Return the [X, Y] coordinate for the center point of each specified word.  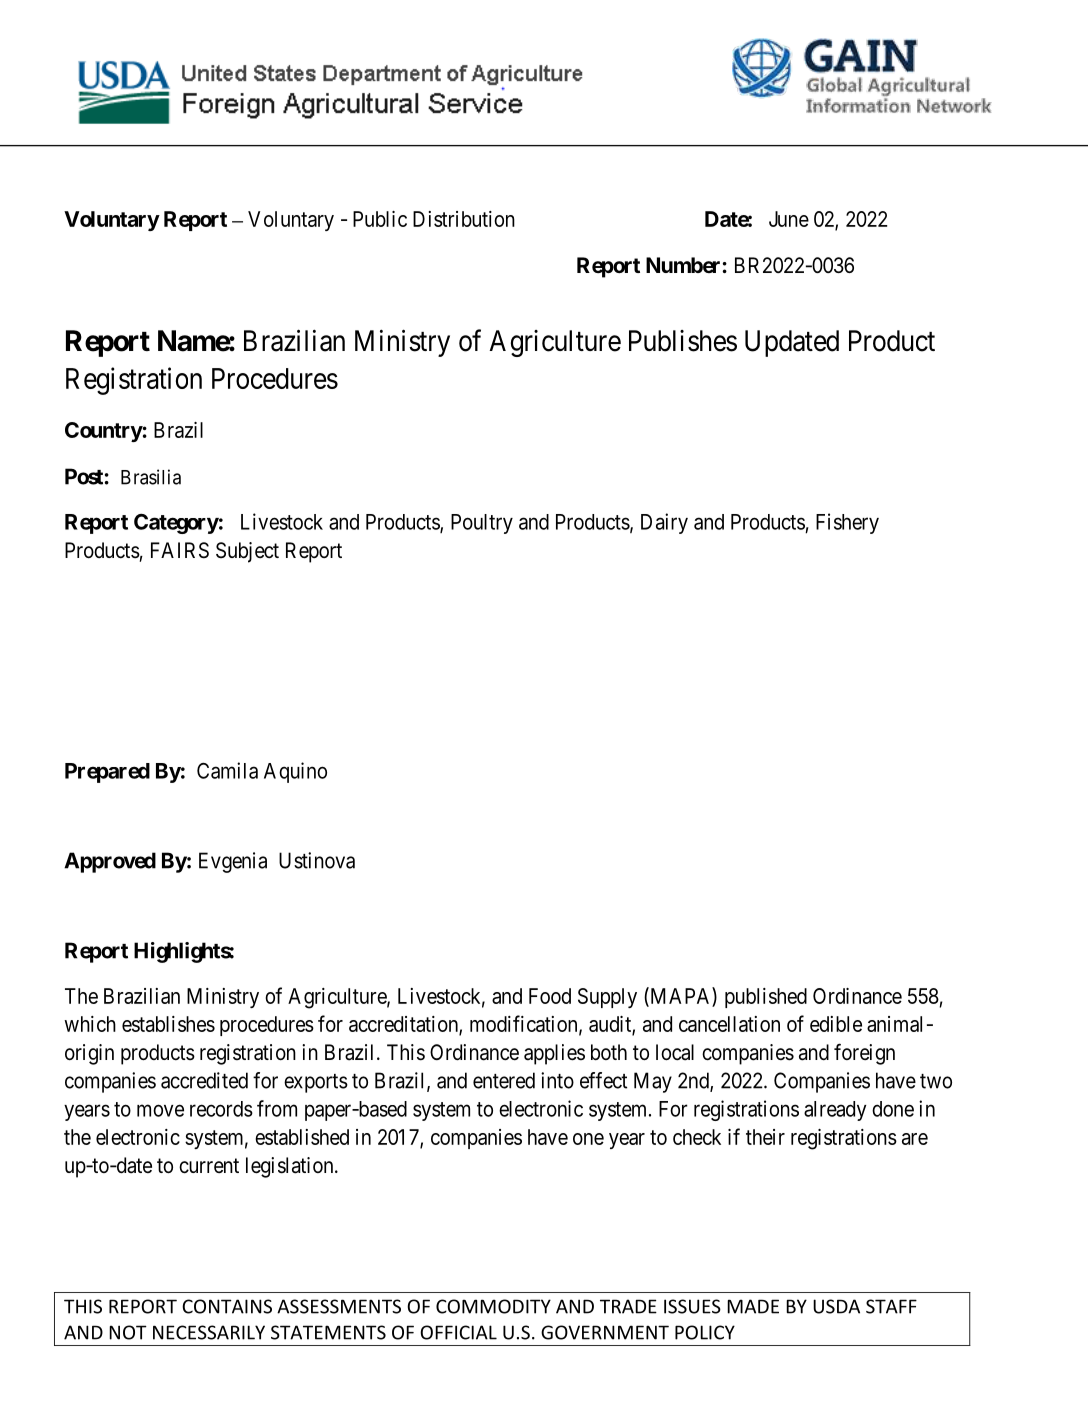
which [90, 1024]
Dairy [664, 523]
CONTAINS [227, 1306]
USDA [836, 1306]
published [766, 998]
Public [380, 219]
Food [550, 996]
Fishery [847, 523]
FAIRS [180, 550]
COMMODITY [493, 1306]
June [789, 219]
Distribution [464, 219]
